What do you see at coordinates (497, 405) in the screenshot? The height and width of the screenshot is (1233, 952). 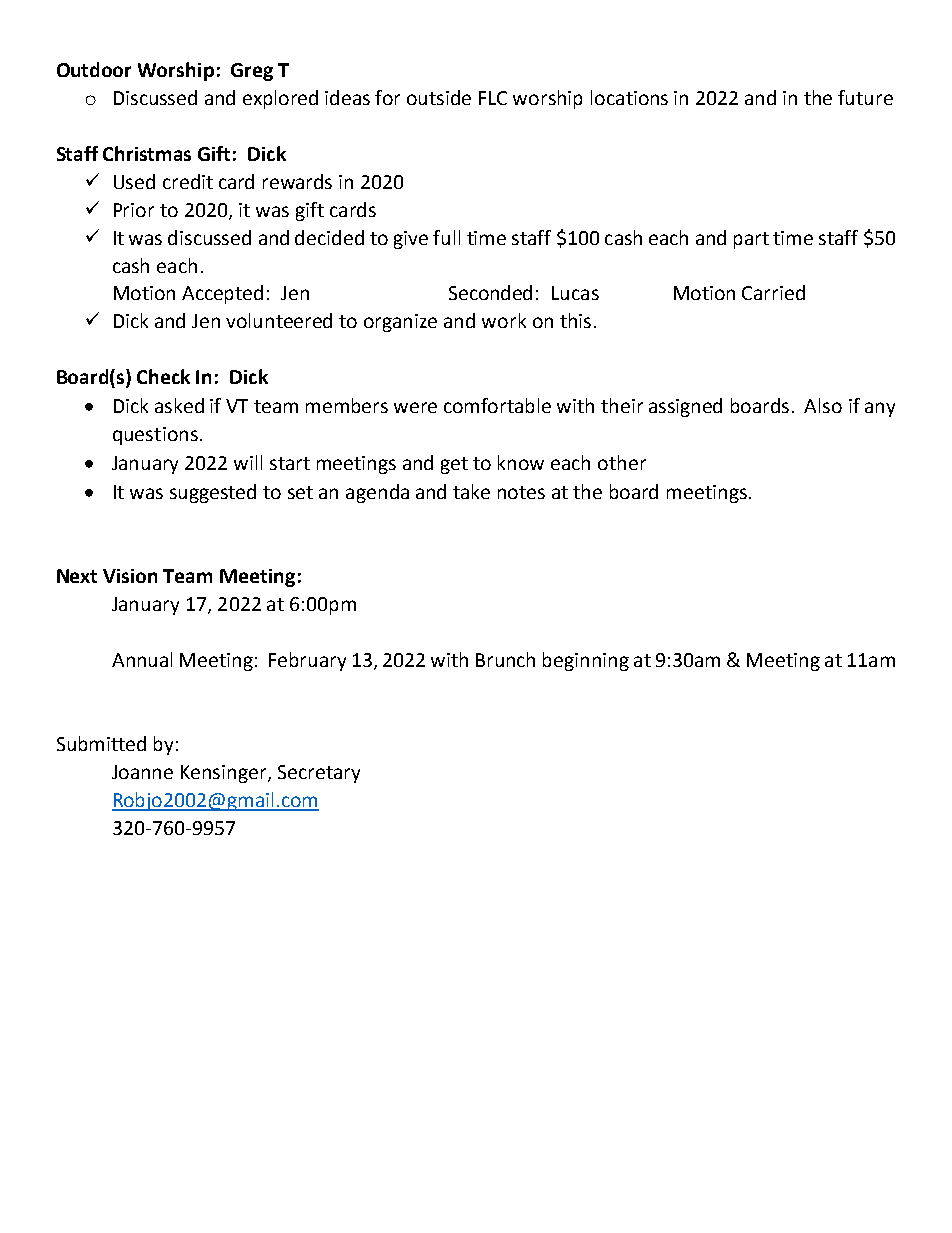 I see `comfortable` at bounding box center [497, 405].
